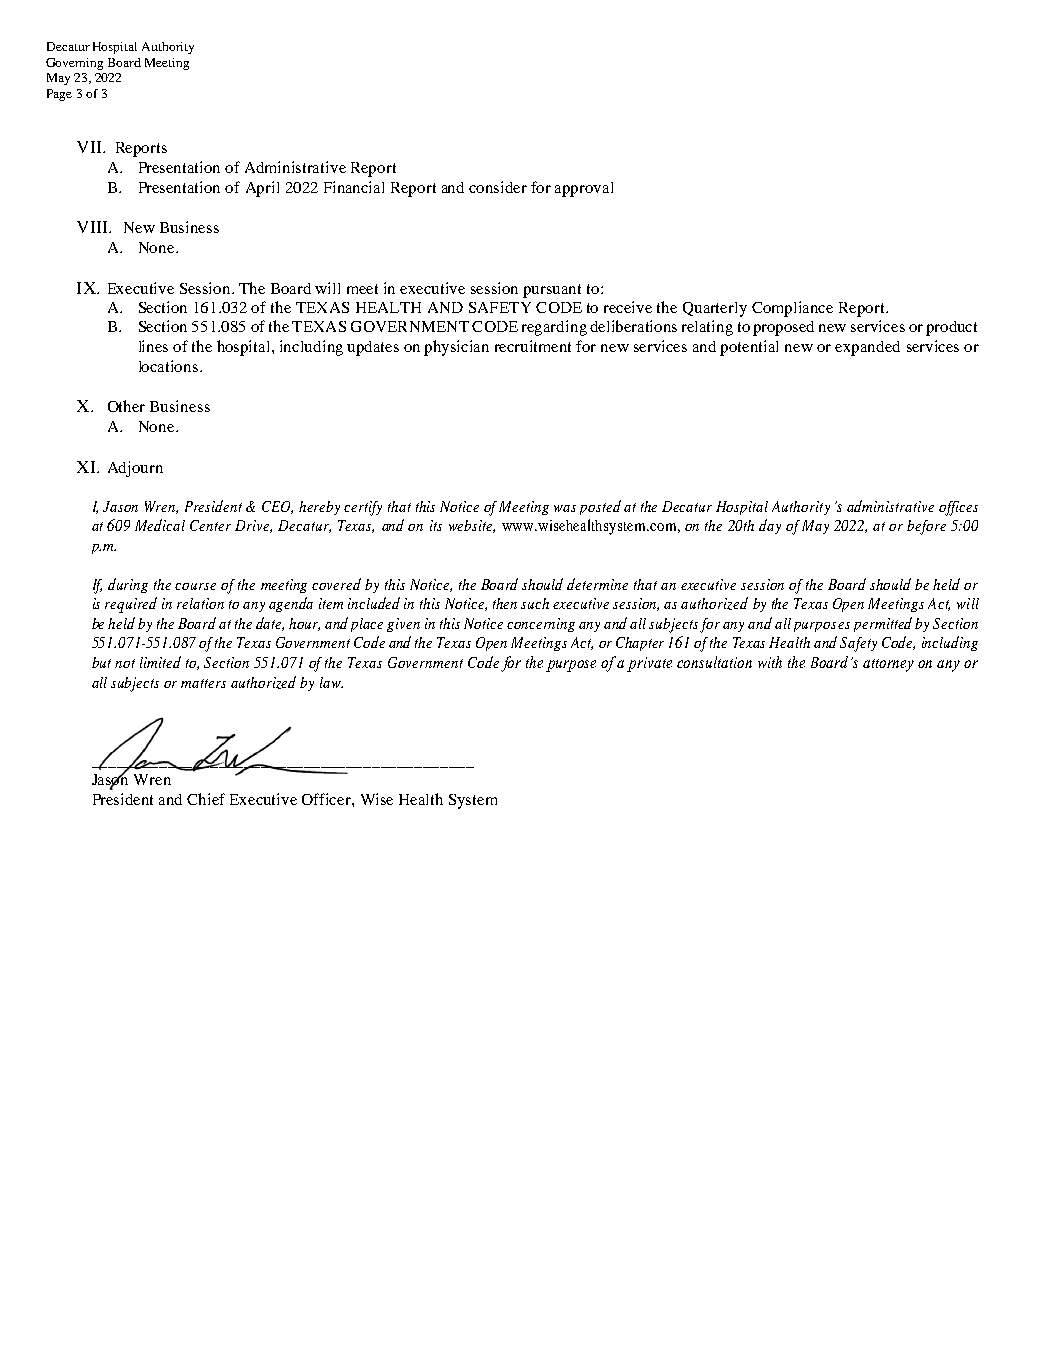  I want to click on consider, so click(498, 187).
